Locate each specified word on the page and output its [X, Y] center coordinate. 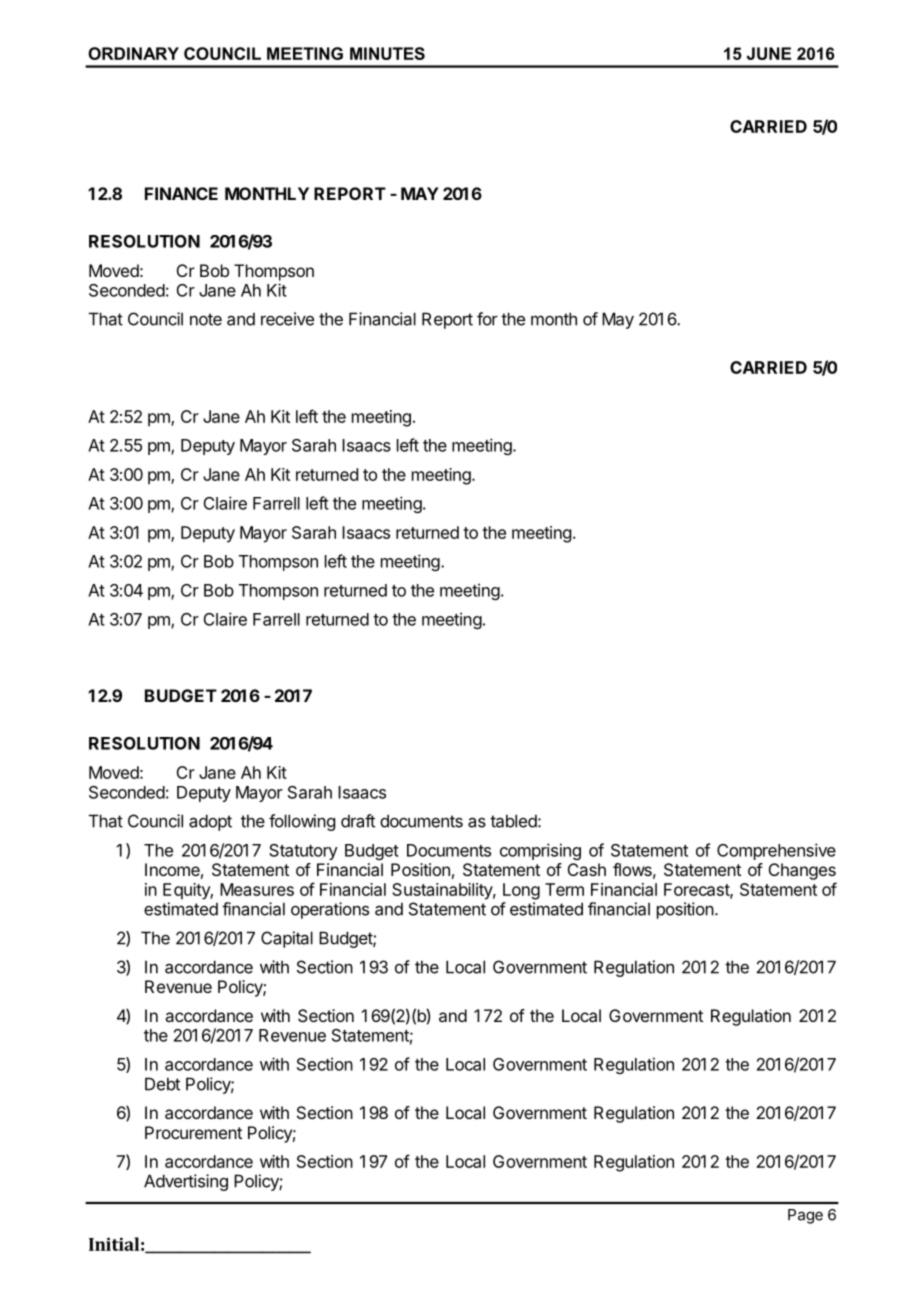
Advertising [186, 1182]
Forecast [697, 890]
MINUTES [387, 53]
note [206, 319]
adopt [210, 822]
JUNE [769, 53]
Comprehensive [776, 851]
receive [287, 319]
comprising [540, 851]
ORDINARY [133, 53]
